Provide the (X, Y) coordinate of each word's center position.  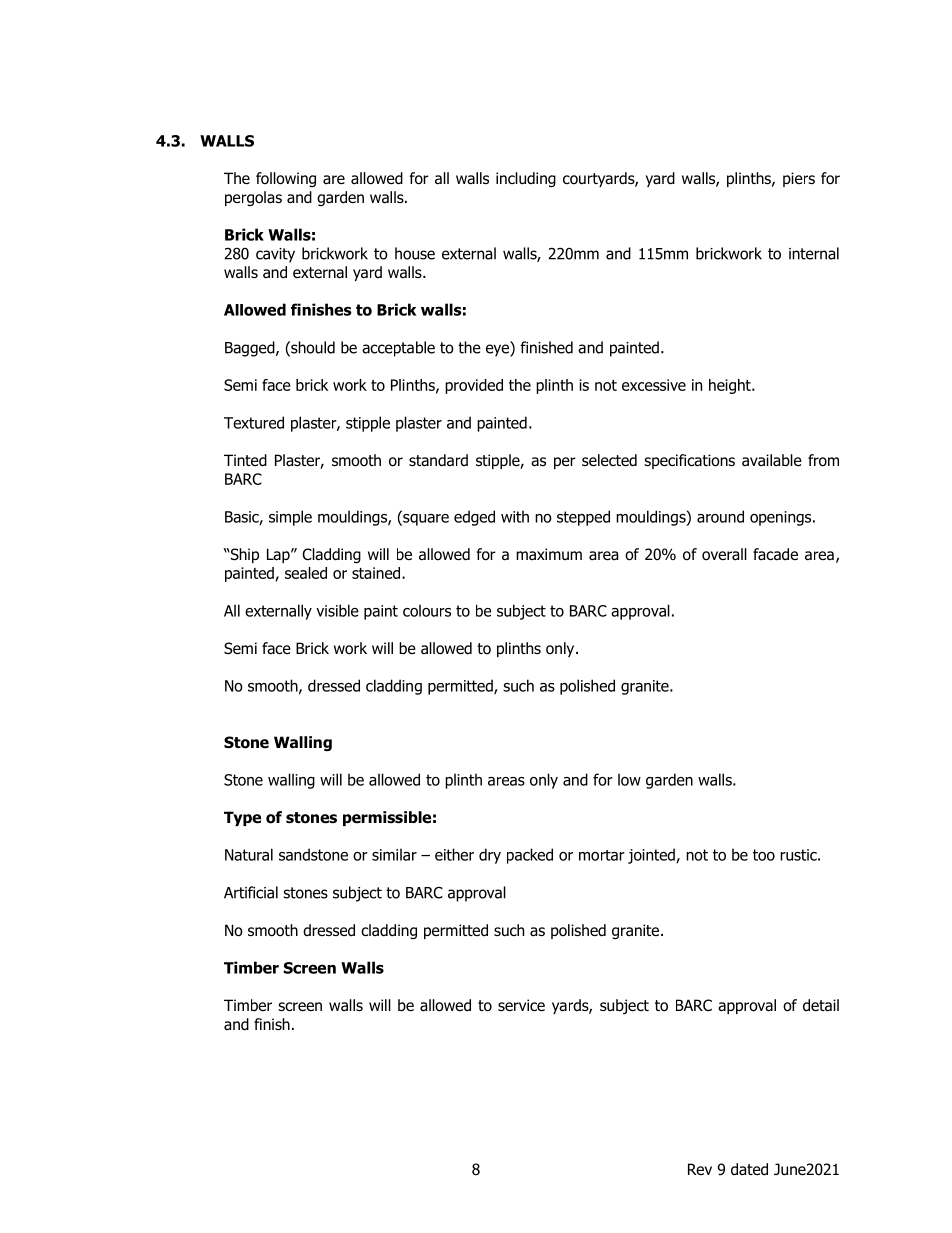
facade (775, 554)
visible (337, 610)
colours (427, 610)
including (526, 179)
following (286, 179)
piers (799, 179)
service (521, 1005)
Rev (700, 1169)
